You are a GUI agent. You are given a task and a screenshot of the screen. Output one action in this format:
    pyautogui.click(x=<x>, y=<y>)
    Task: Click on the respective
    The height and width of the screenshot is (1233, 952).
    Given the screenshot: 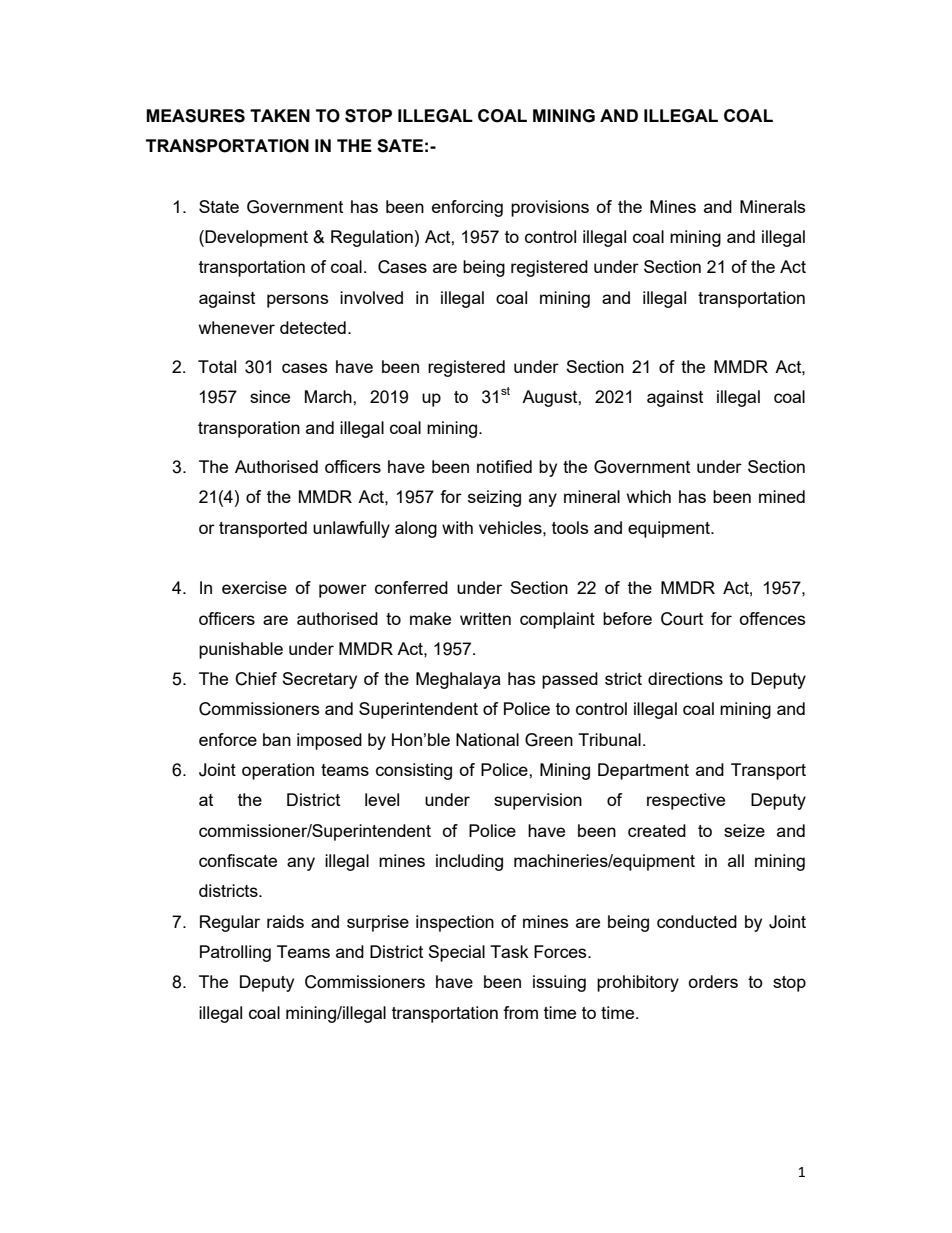 What is the action you would take?
    pyautogui.click(x=686, y=801)
